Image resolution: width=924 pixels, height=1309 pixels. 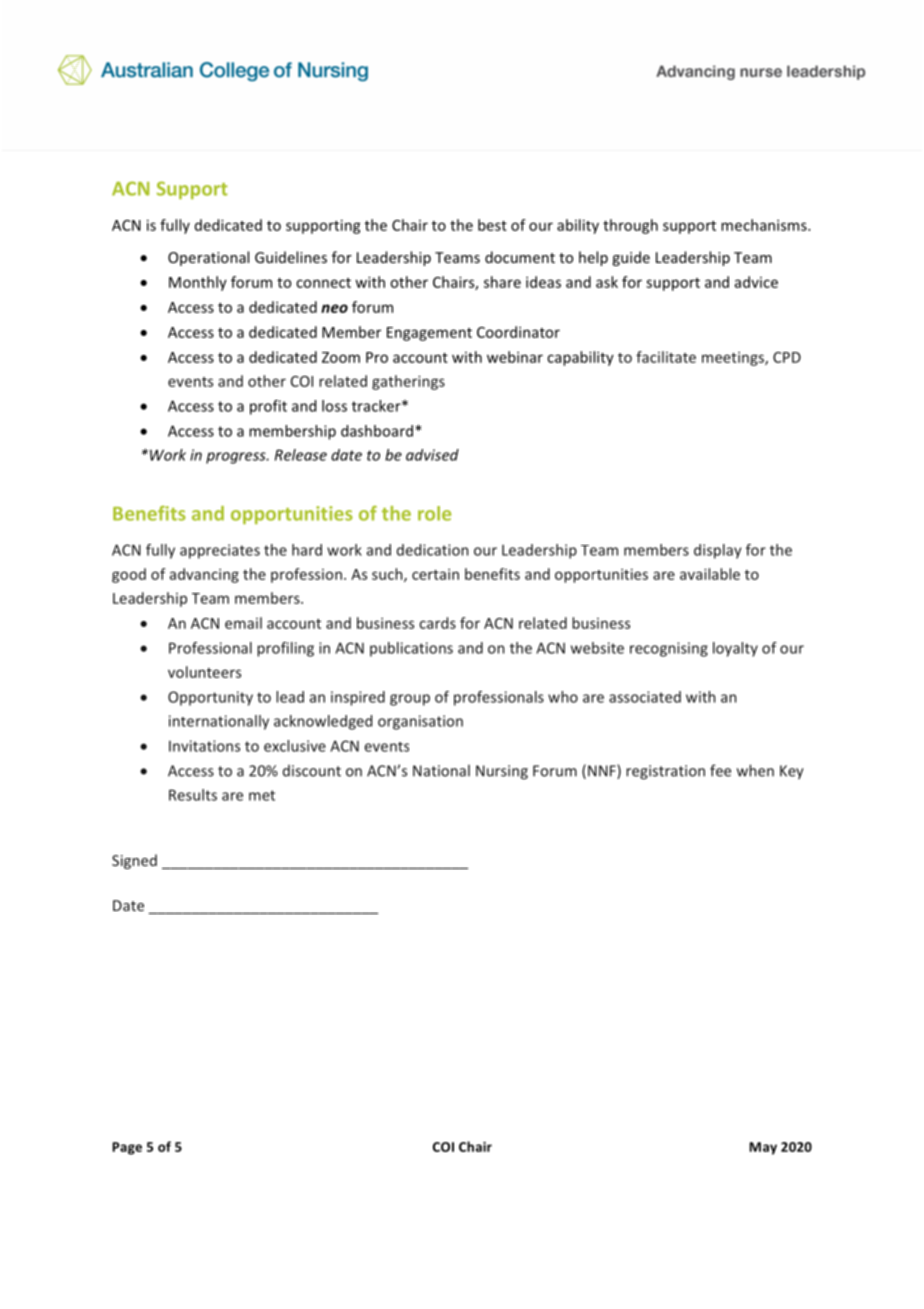 What do you see at coordinates (756, 282) in the screenshot?
I see `advice` at bounding box center [756, 282].
